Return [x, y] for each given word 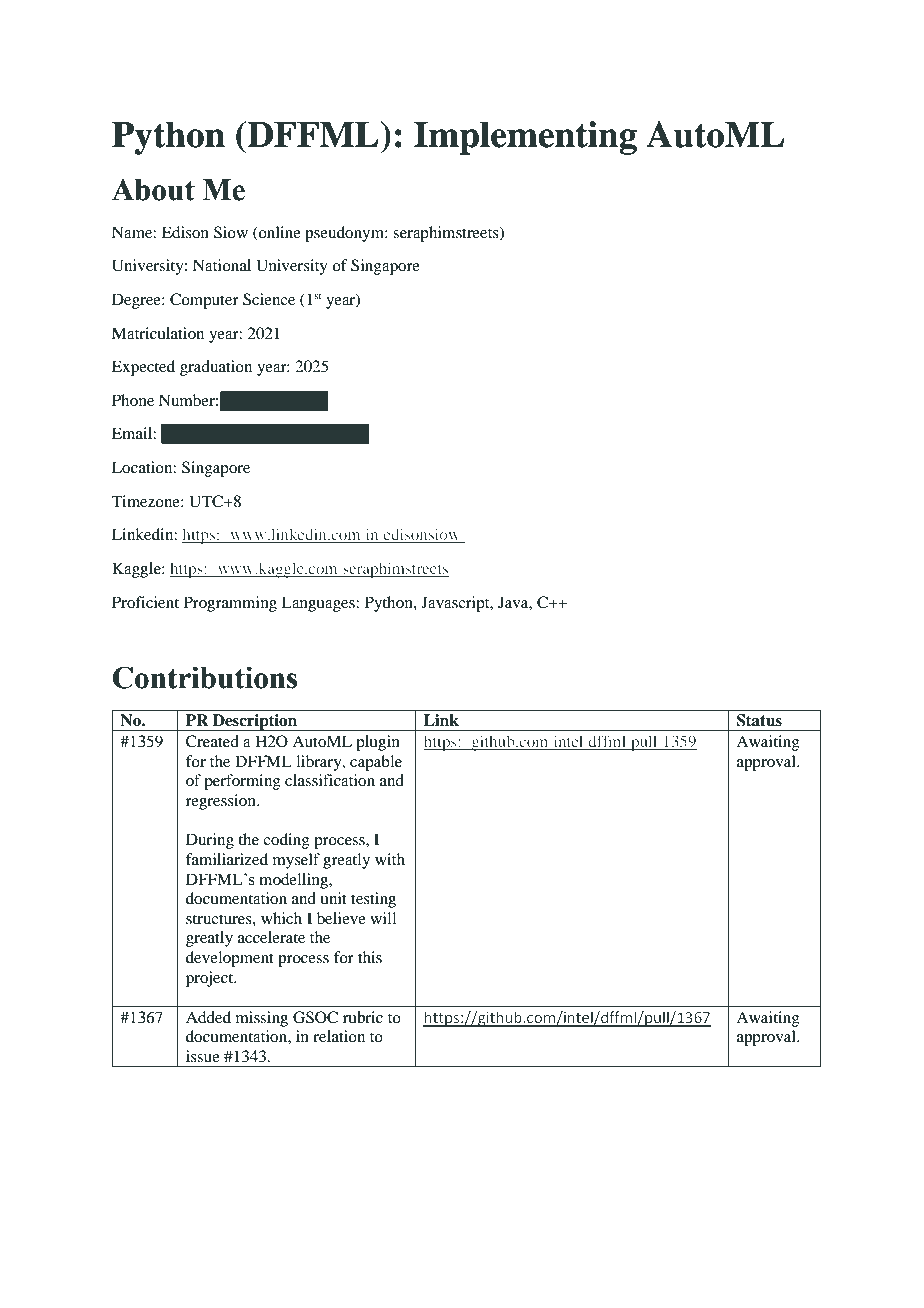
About [153, 190]
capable [376, 763]
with [390, 859]
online [279, 232]
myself [296, 861]
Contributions [204, 677]
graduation [216, 368]
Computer [204, 301]
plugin [378, 743]
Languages [319, 604]
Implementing [525, 138]
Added [208, 1017]
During [210, 841]
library [320, 763]
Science [269, 299]
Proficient [145, 602]
